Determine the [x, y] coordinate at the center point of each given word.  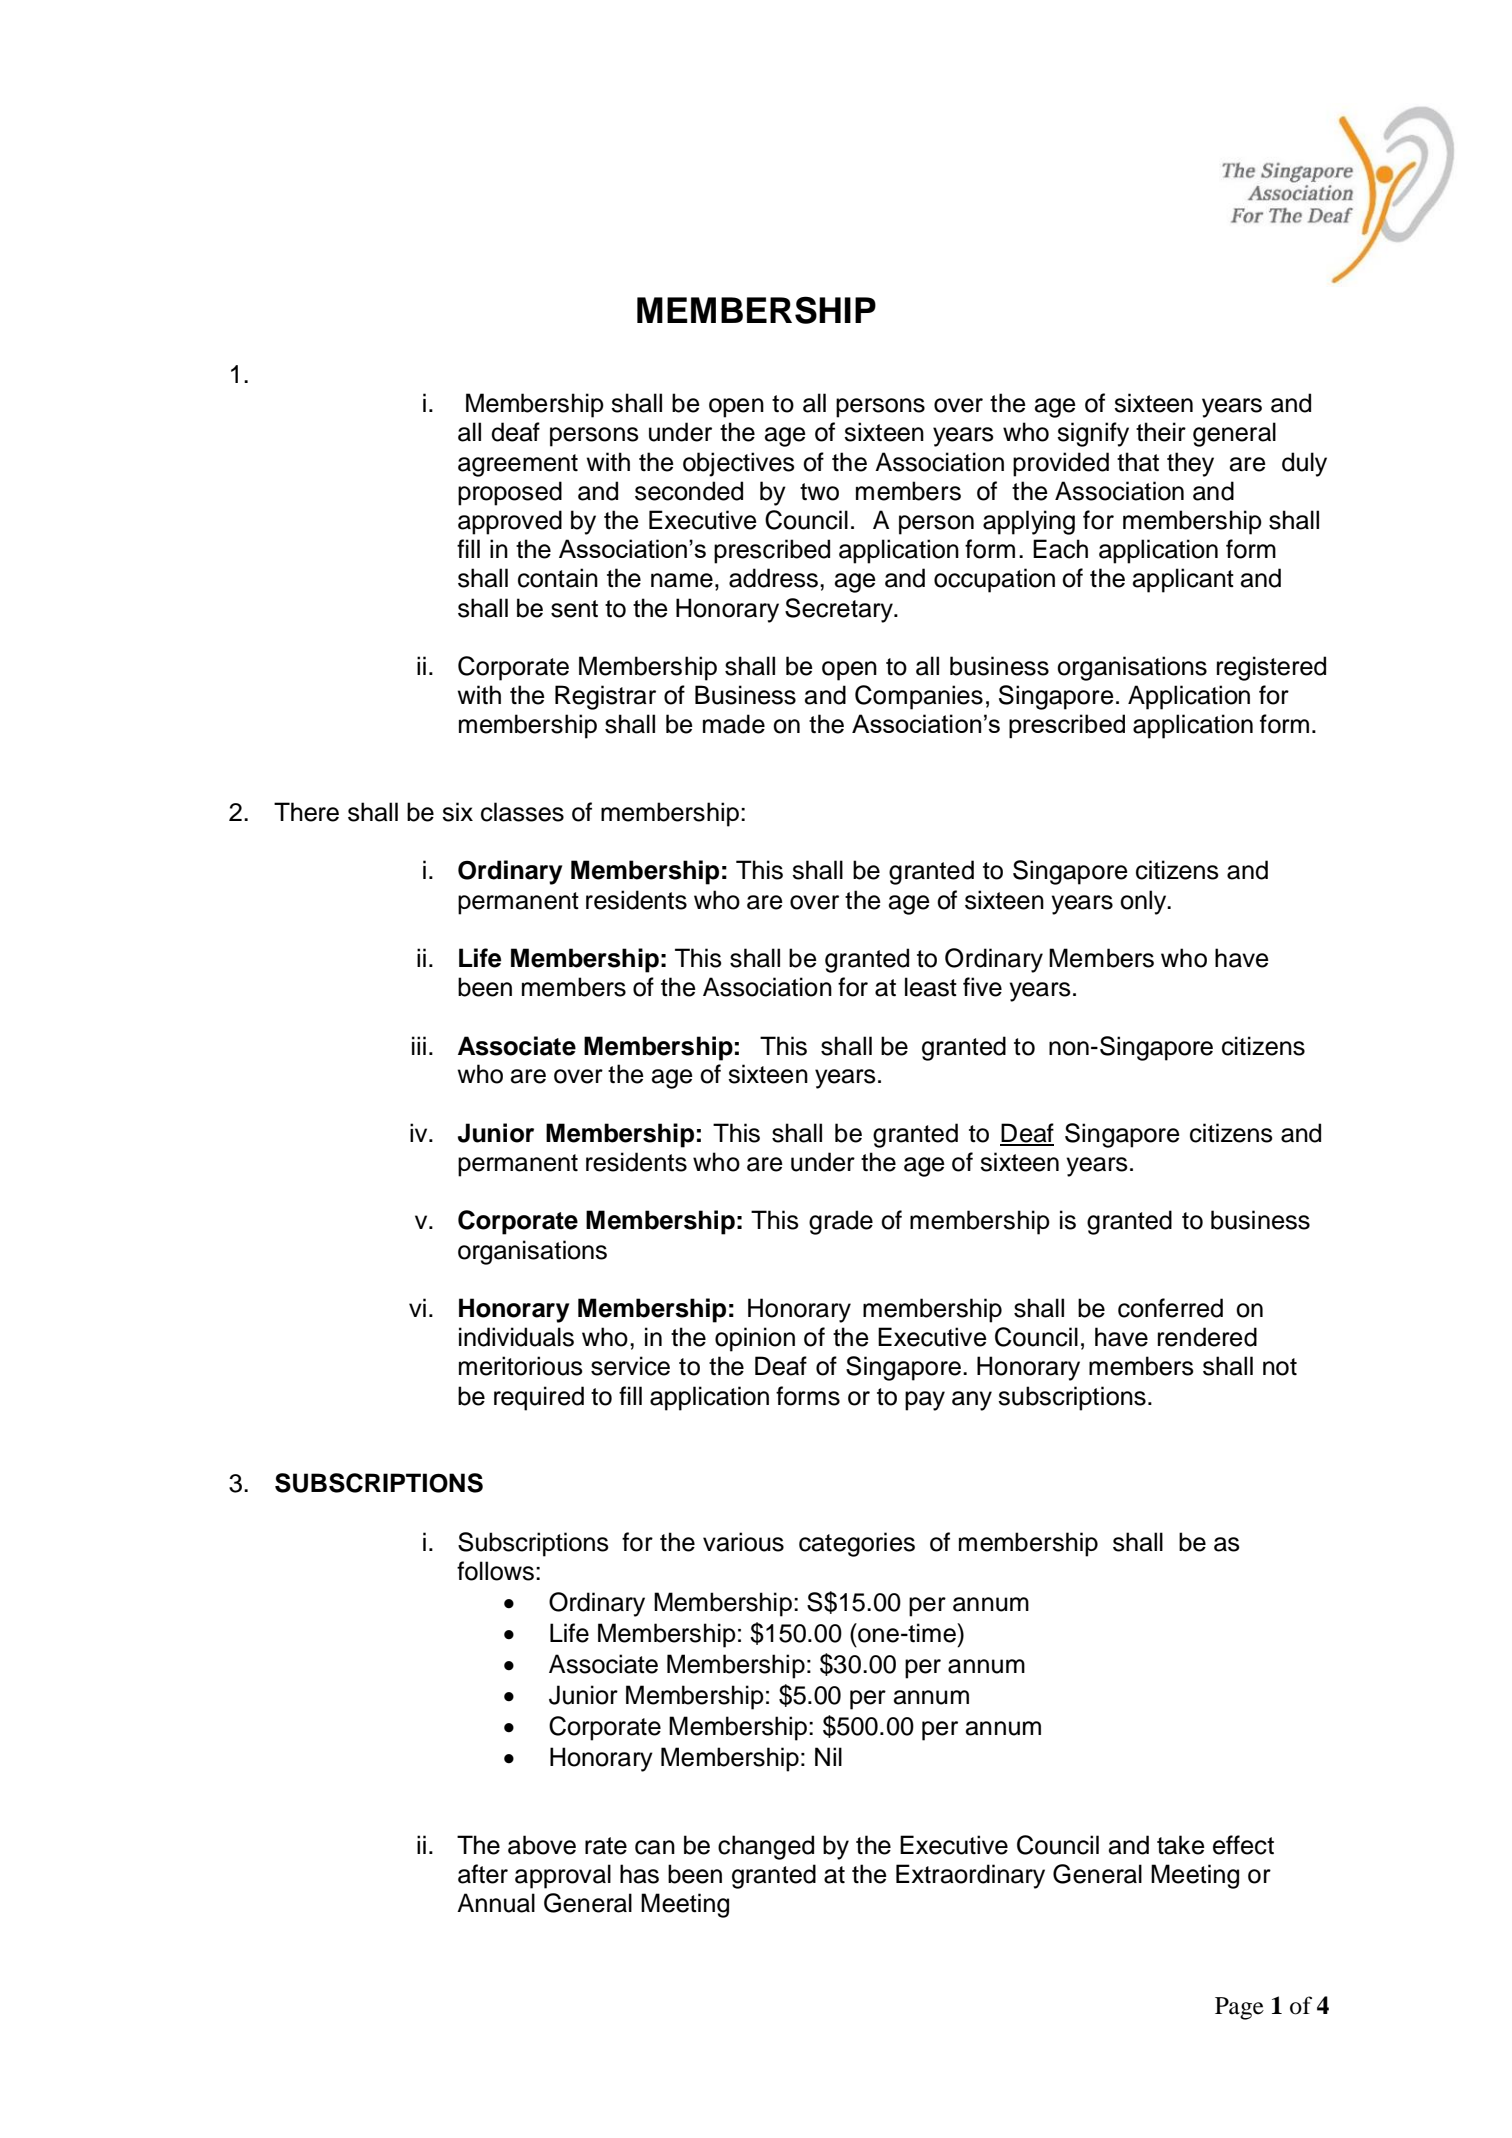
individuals [516, 1337]
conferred [1170, 1308]
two [819, 492]
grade [841, 1222]
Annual [496, 1903]
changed [766, 1847]
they [1190, 464]
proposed [510, 493]
